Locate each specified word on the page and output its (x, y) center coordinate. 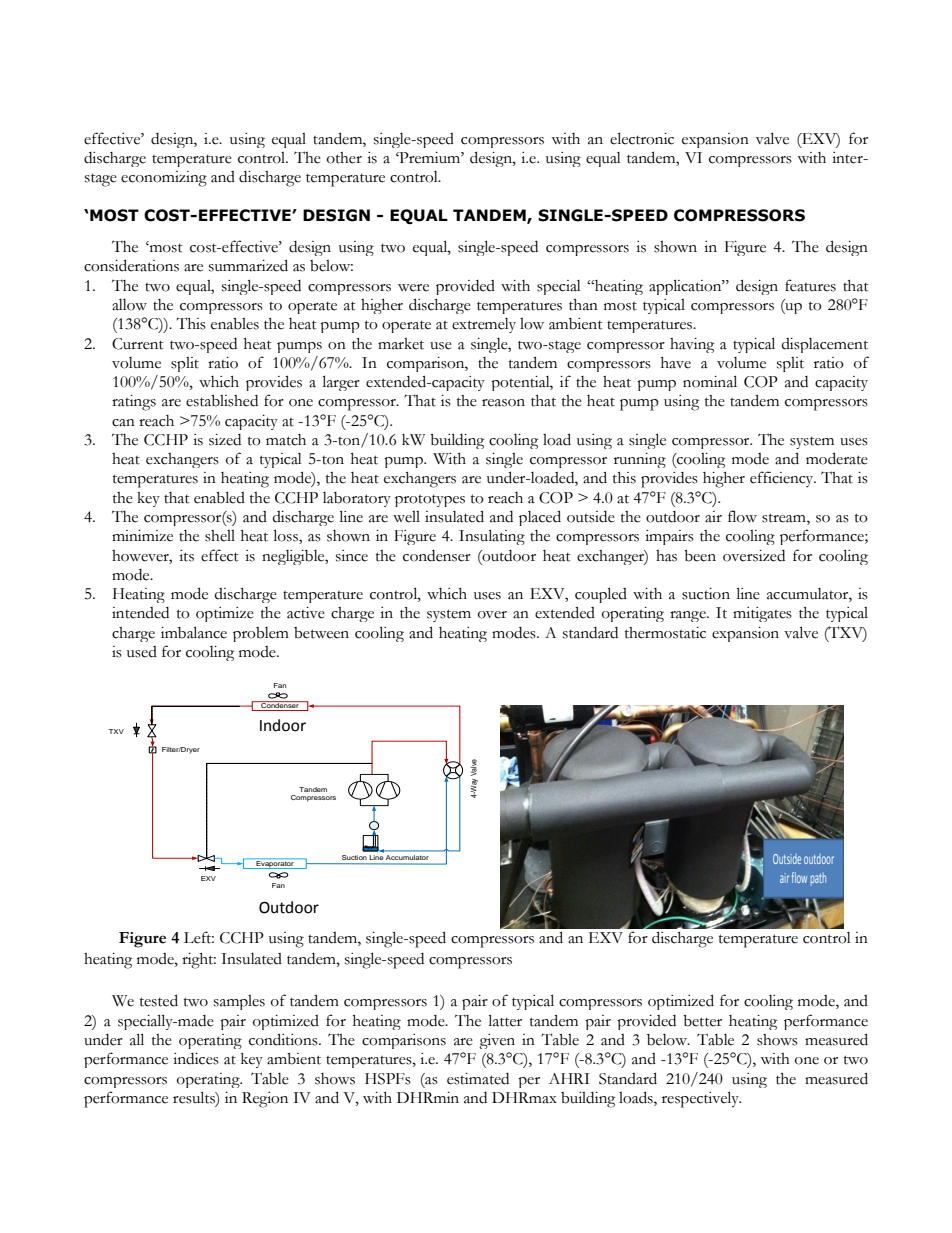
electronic (642, 138)
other (344, 158)
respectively (701, 1099)
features (810, 285)
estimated (478, 1079)
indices (196, 1059)
